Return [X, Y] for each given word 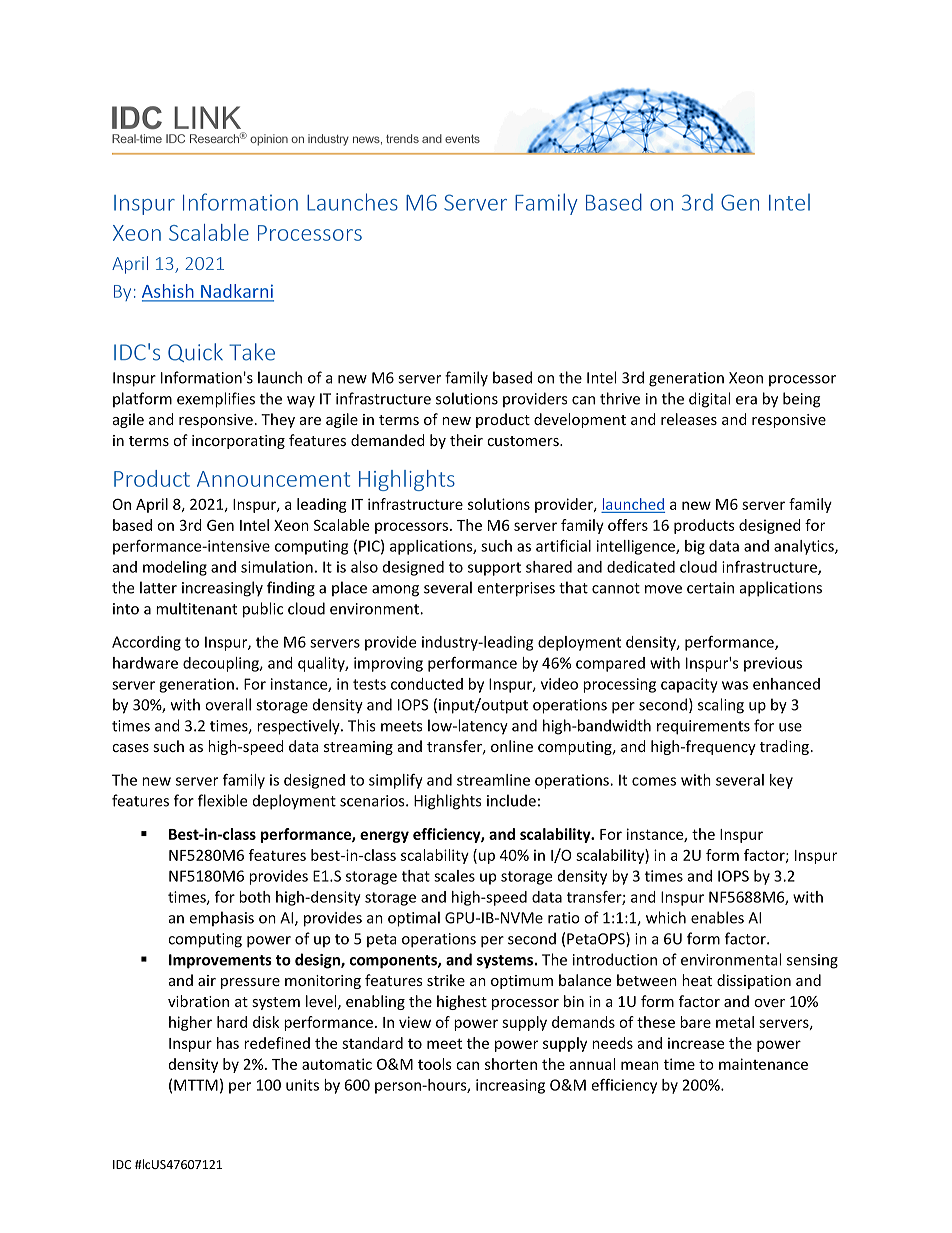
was [735, 685]
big [695, 547]
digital [709, 400]
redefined [277, 1043]
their [466, 440]
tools [435, 1064]
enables [717, 917]
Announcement [273, 479]
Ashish [169, 292]
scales [454, 876]
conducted [427, 684]
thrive [620, 398]
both [254, 897]
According [146, 643]
